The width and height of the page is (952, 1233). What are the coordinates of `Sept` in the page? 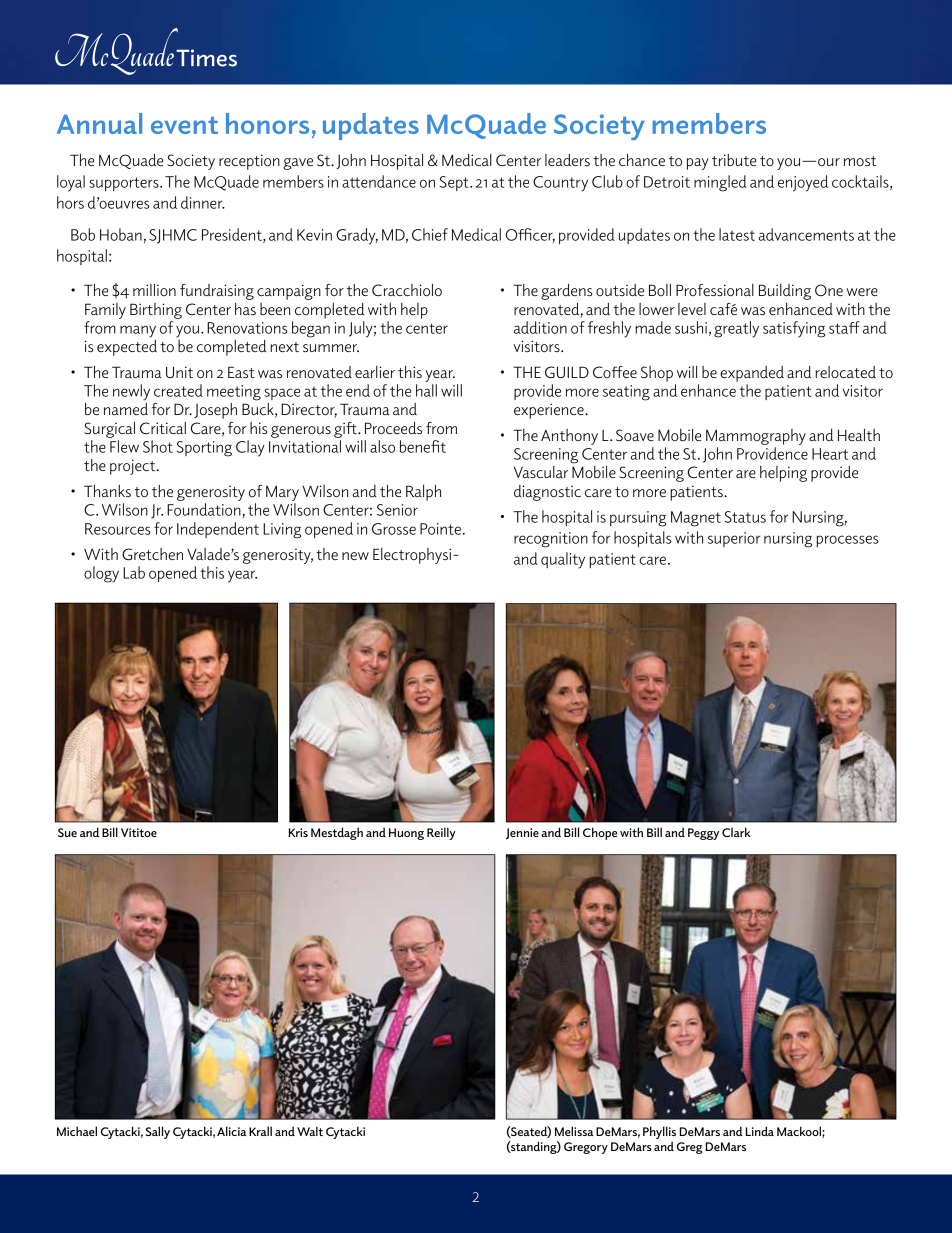 It's located at (455, 183).
